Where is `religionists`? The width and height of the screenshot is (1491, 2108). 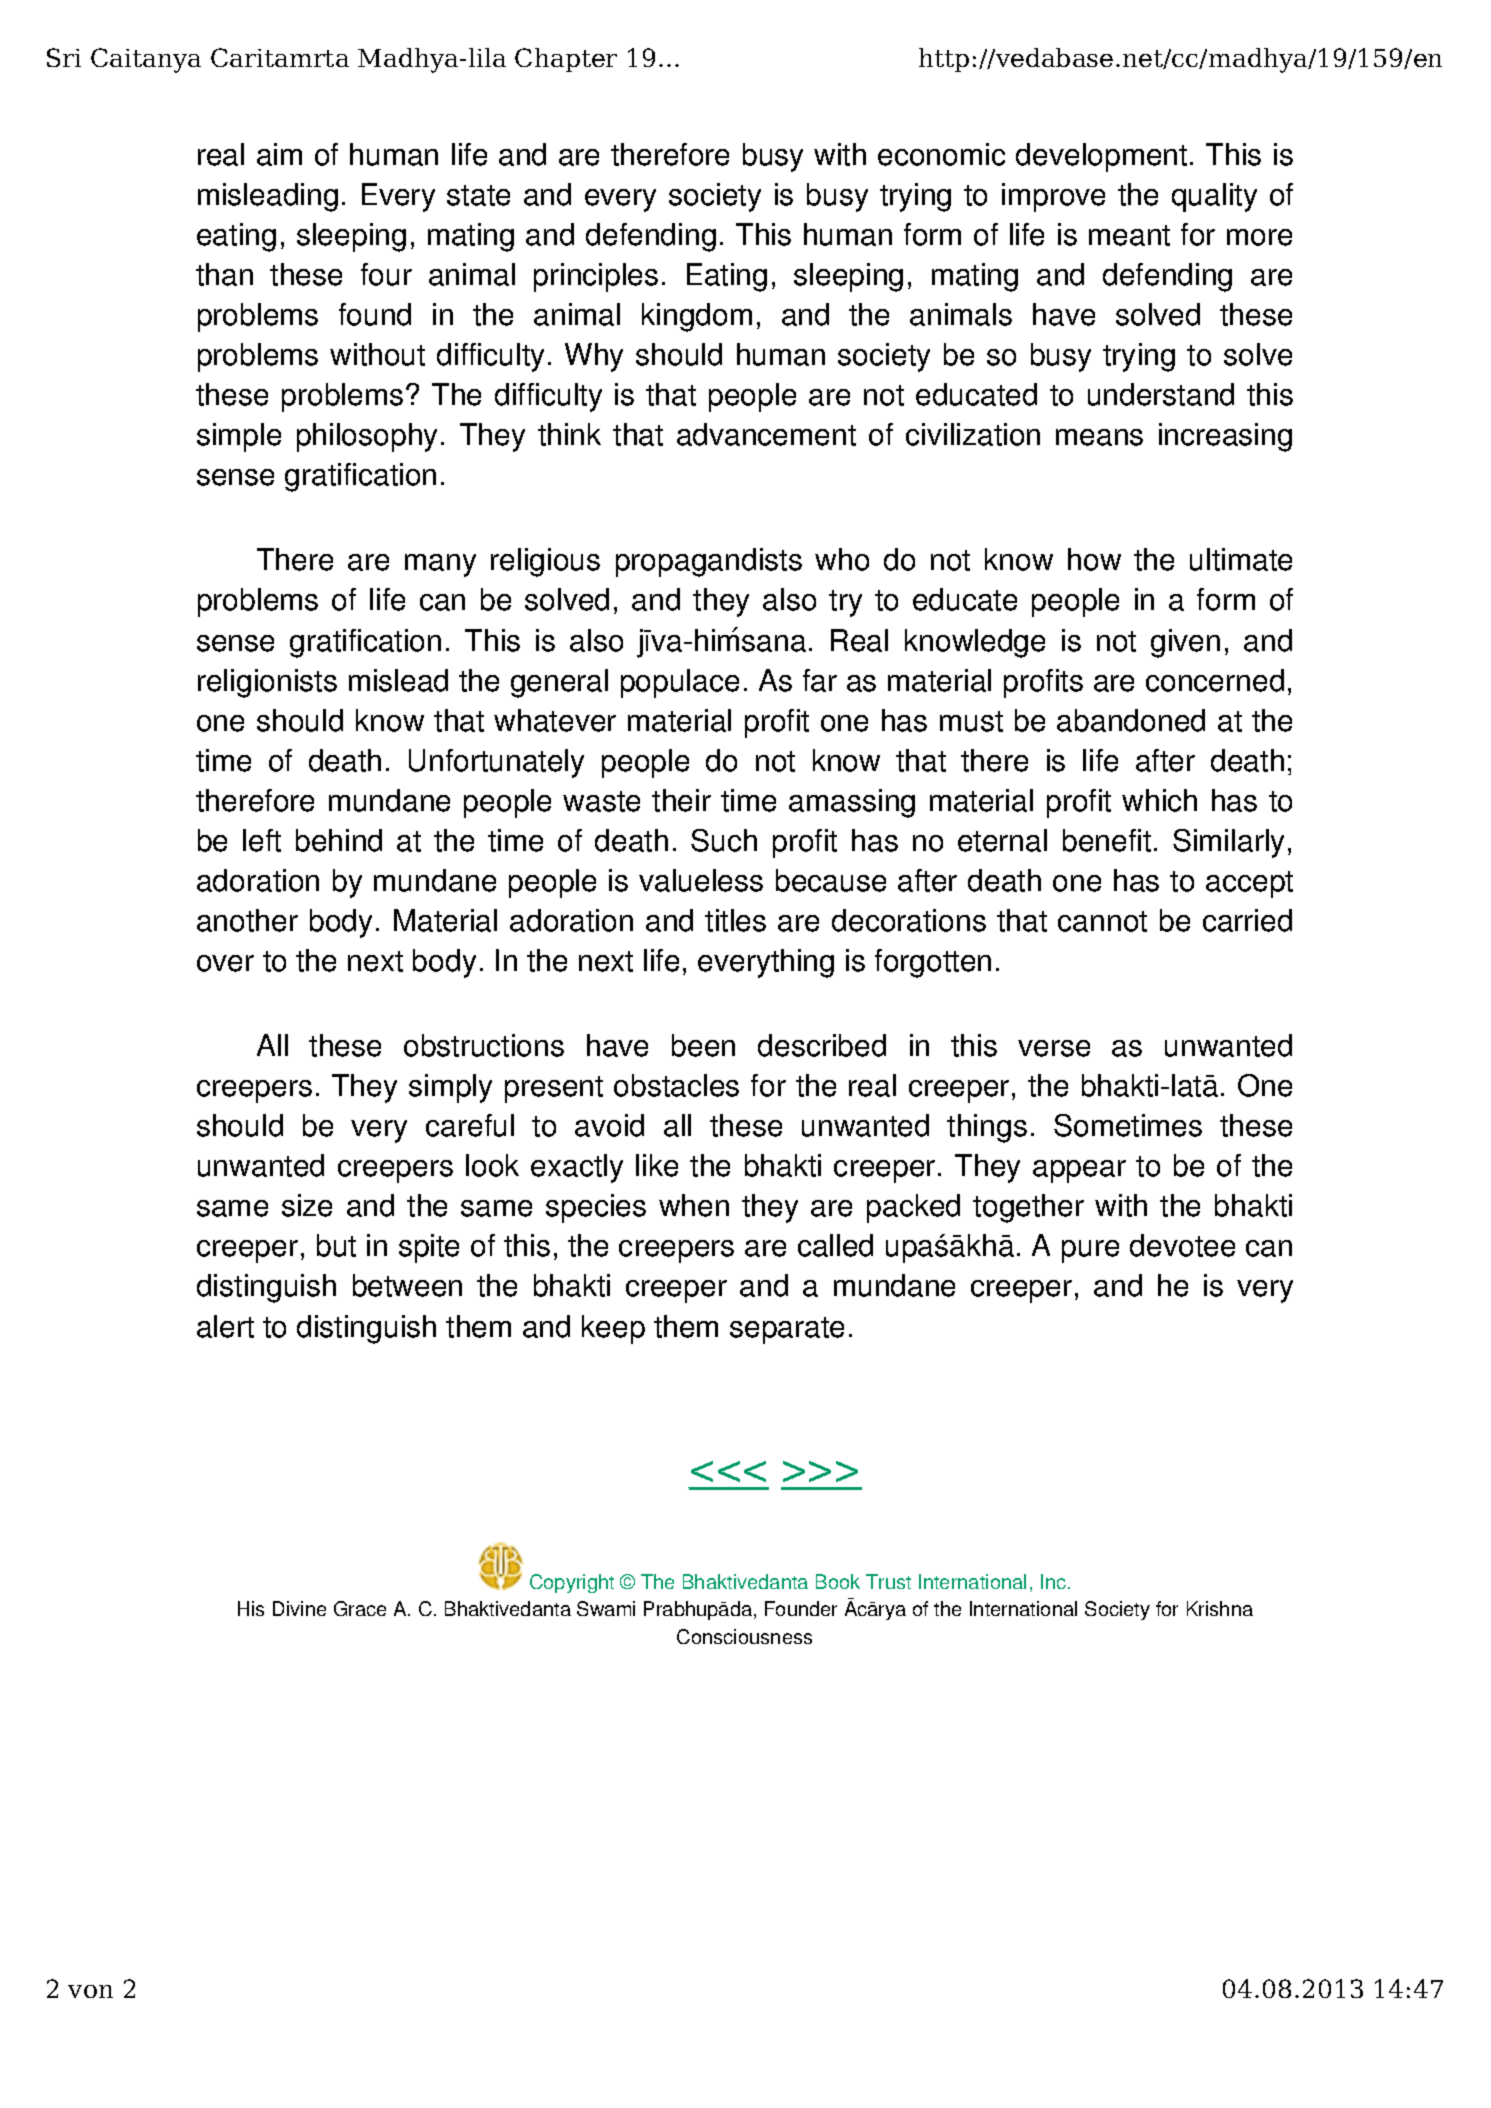 religionists is located at coordinates (267, 683).
